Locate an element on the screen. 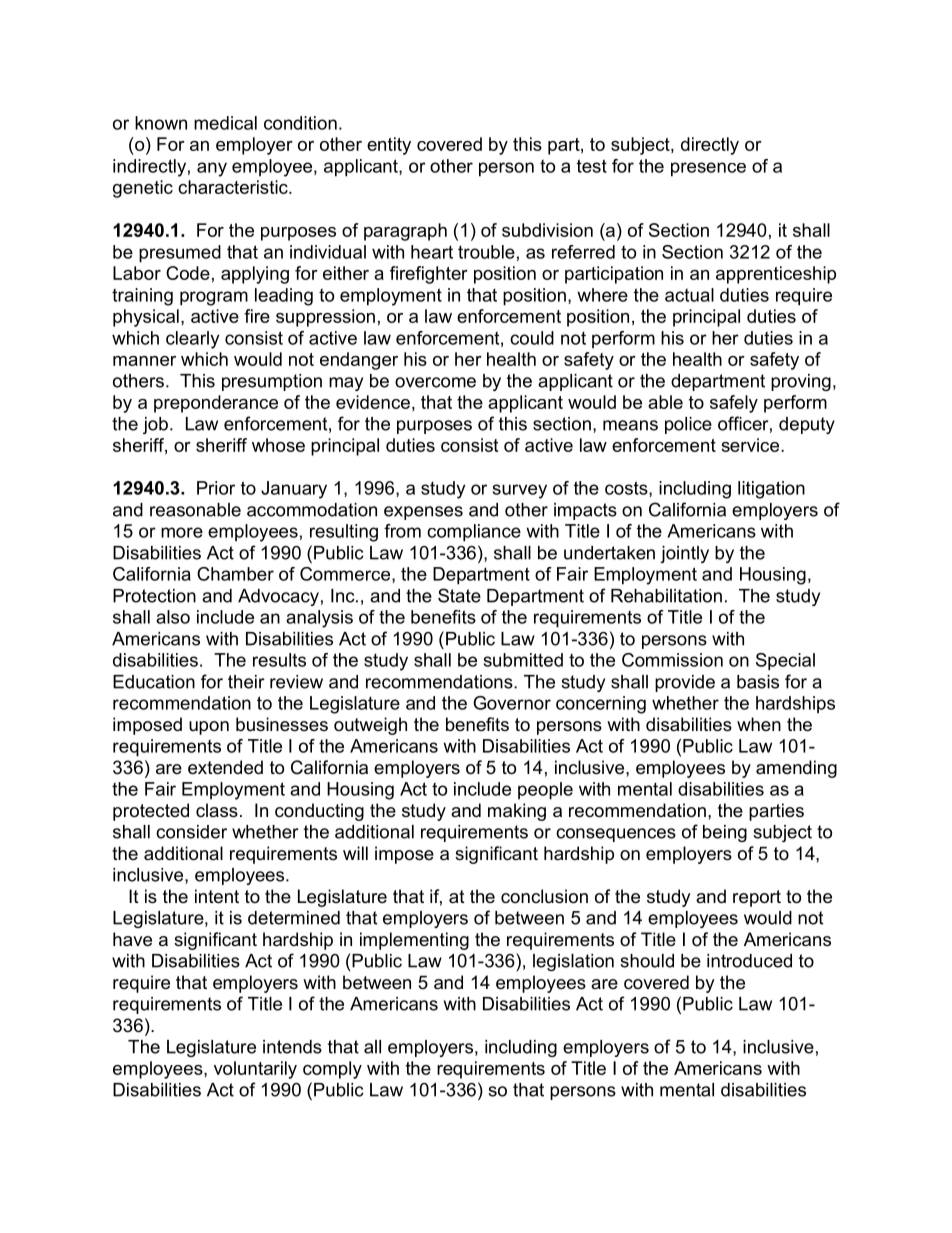 This screenshot has height=1233, width=952. voluntarily is located at coordinates (255, 1070).
